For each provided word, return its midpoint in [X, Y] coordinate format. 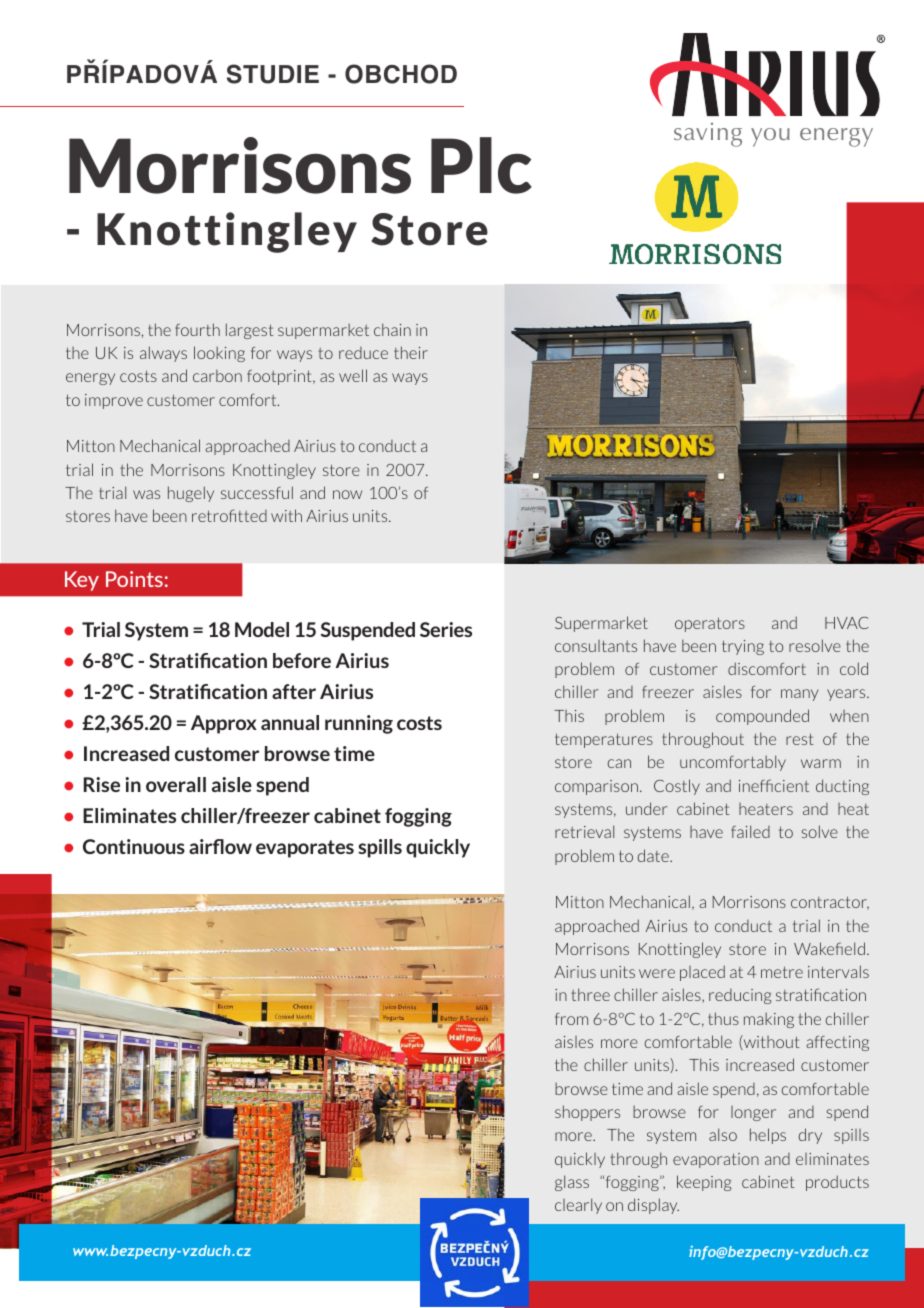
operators [710, 624]
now [347, 494]
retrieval [584, 831]
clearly [578, 1206]
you [770, 137]
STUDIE [273, 74]
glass [572, 1183]
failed [750, 831]
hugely [191, 494]
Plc [481, 165]
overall [176, 784]
